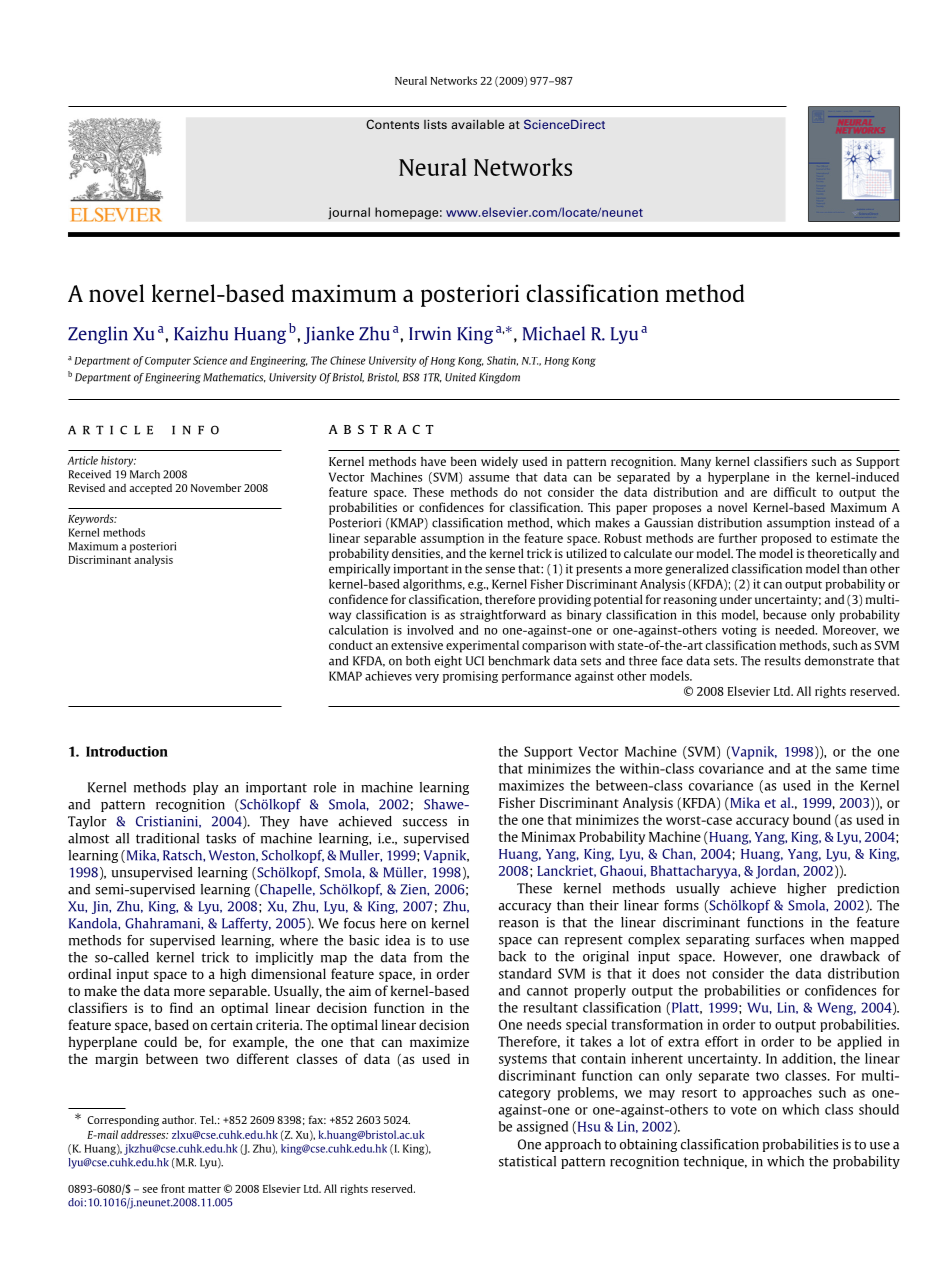  What do you see at coordinates (460, 377) in the screenshot?
I see `United` at bounding box center [460, 377].
